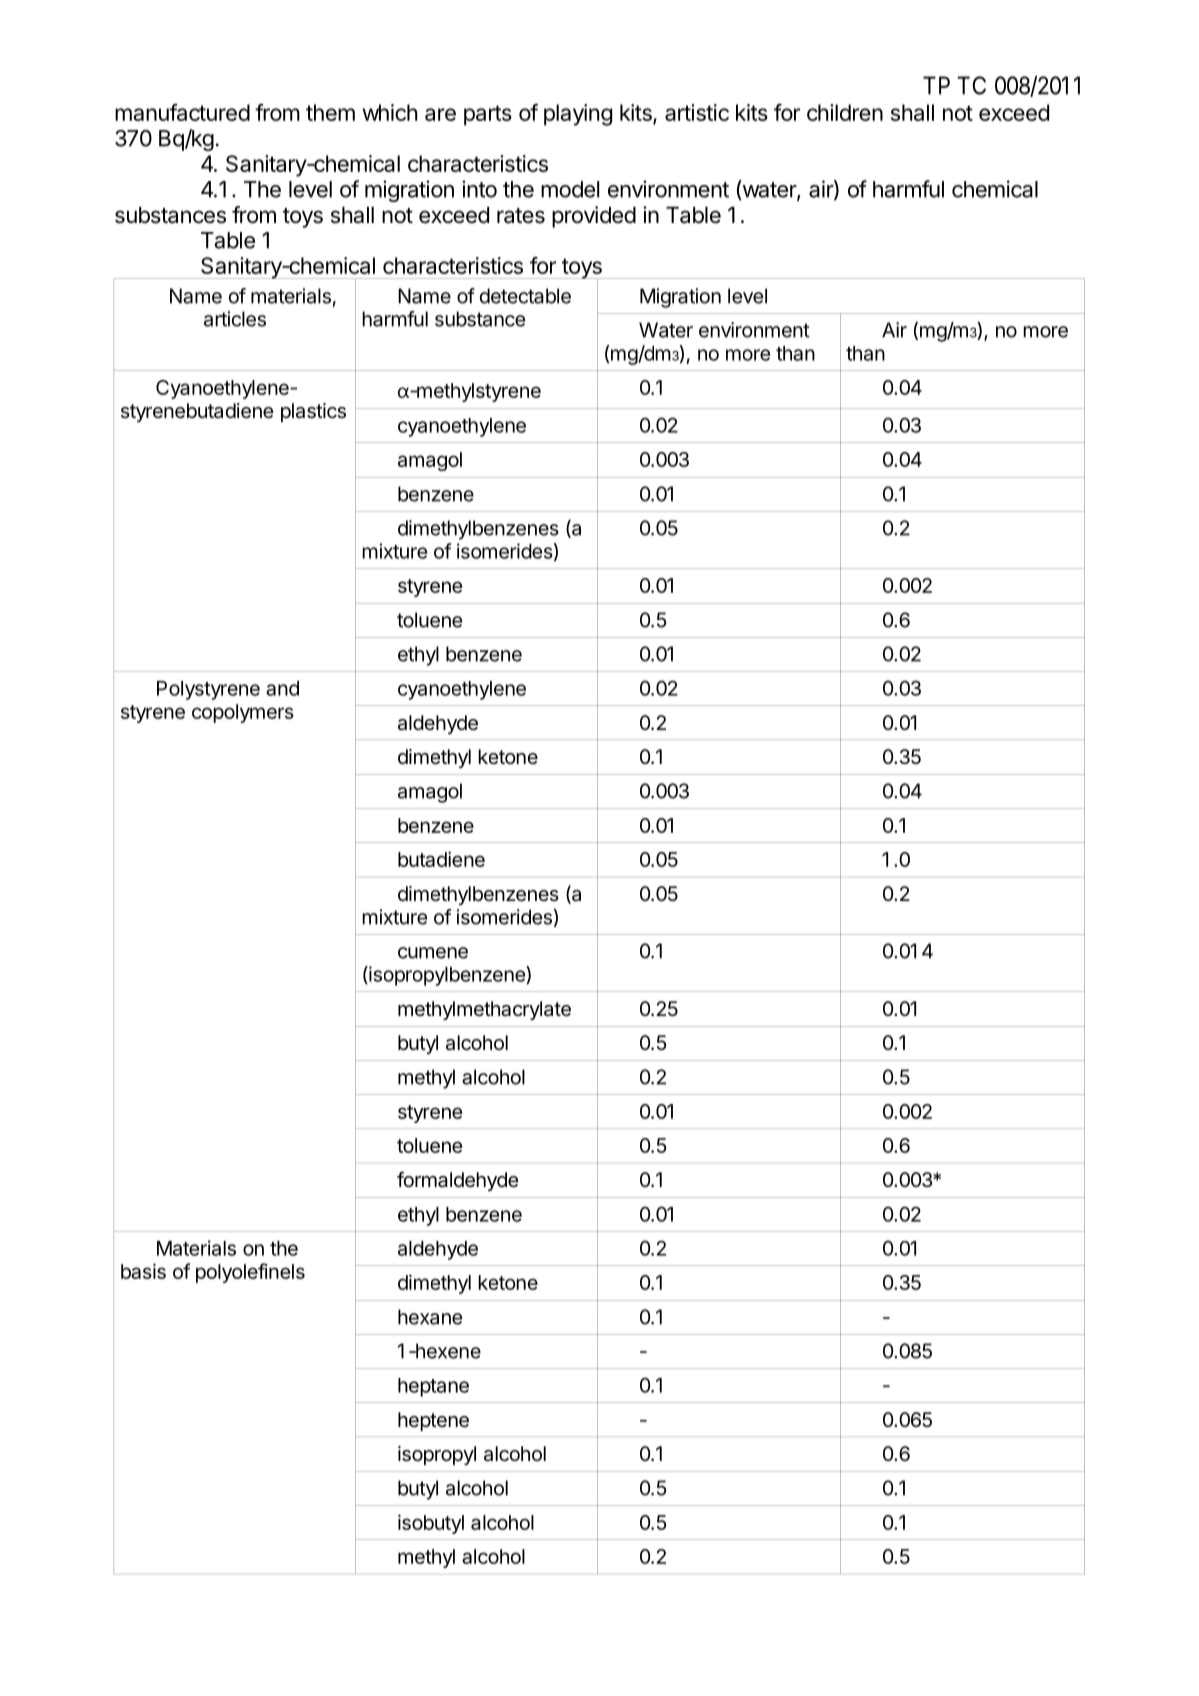  I want to click on basis, so click(143, 1271).
